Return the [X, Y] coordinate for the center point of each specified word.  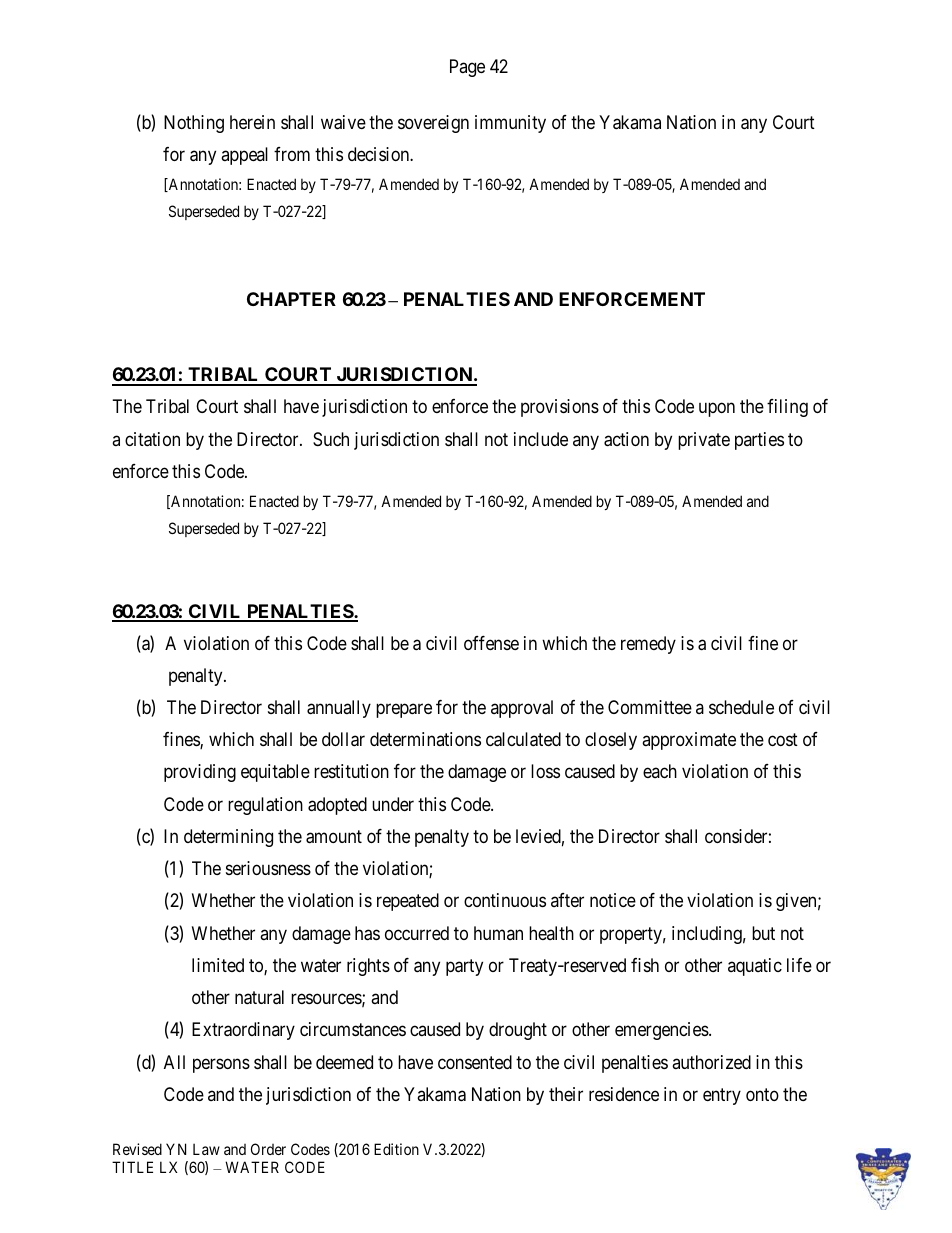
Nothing [194, 124]
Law [206, 1149]
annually [339, 709]
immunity [510, 124]
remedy [648, 645]
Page [467, 68]
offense [491, 643]
